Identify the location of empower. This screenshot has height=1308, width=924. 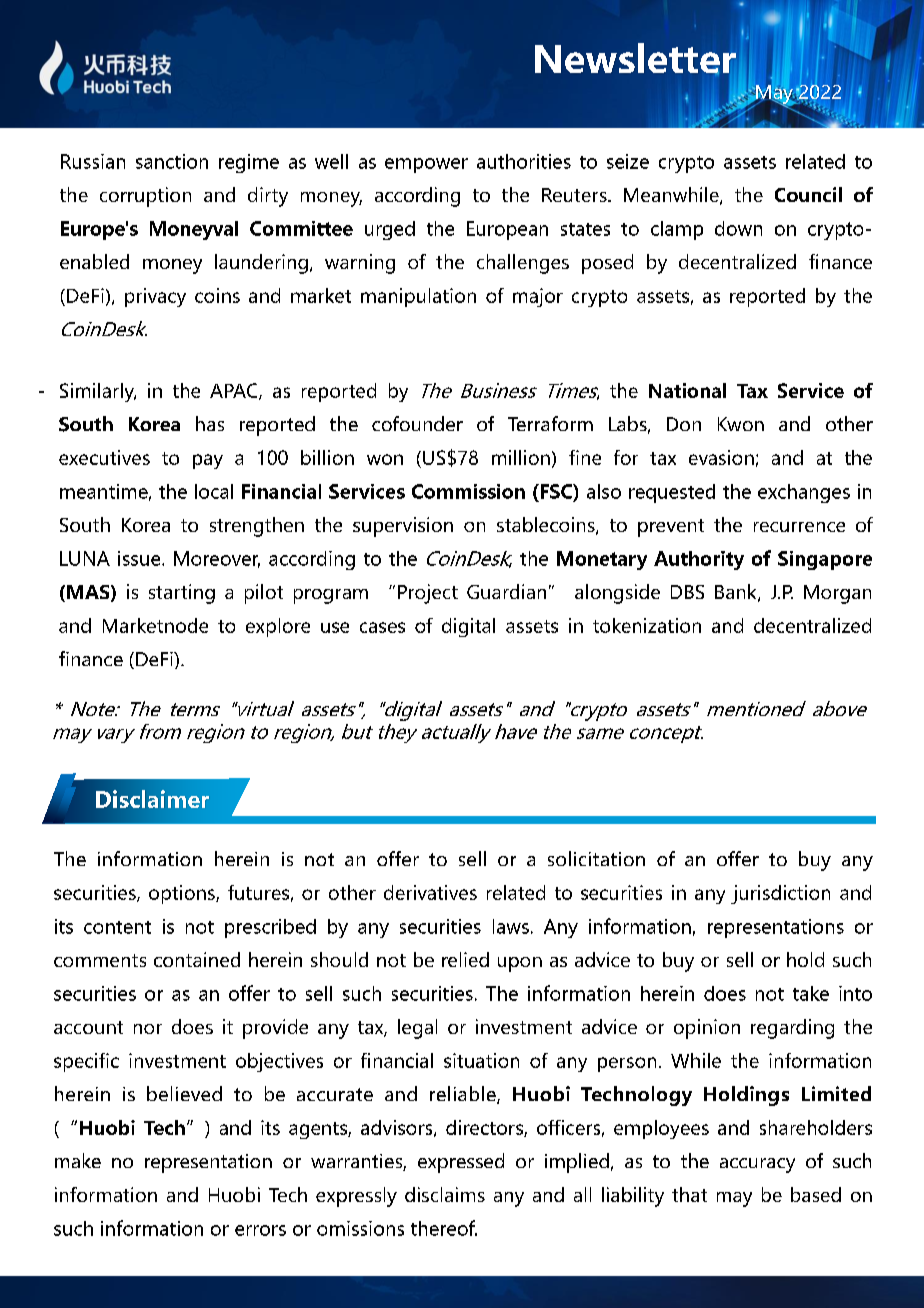
(426, 165).
